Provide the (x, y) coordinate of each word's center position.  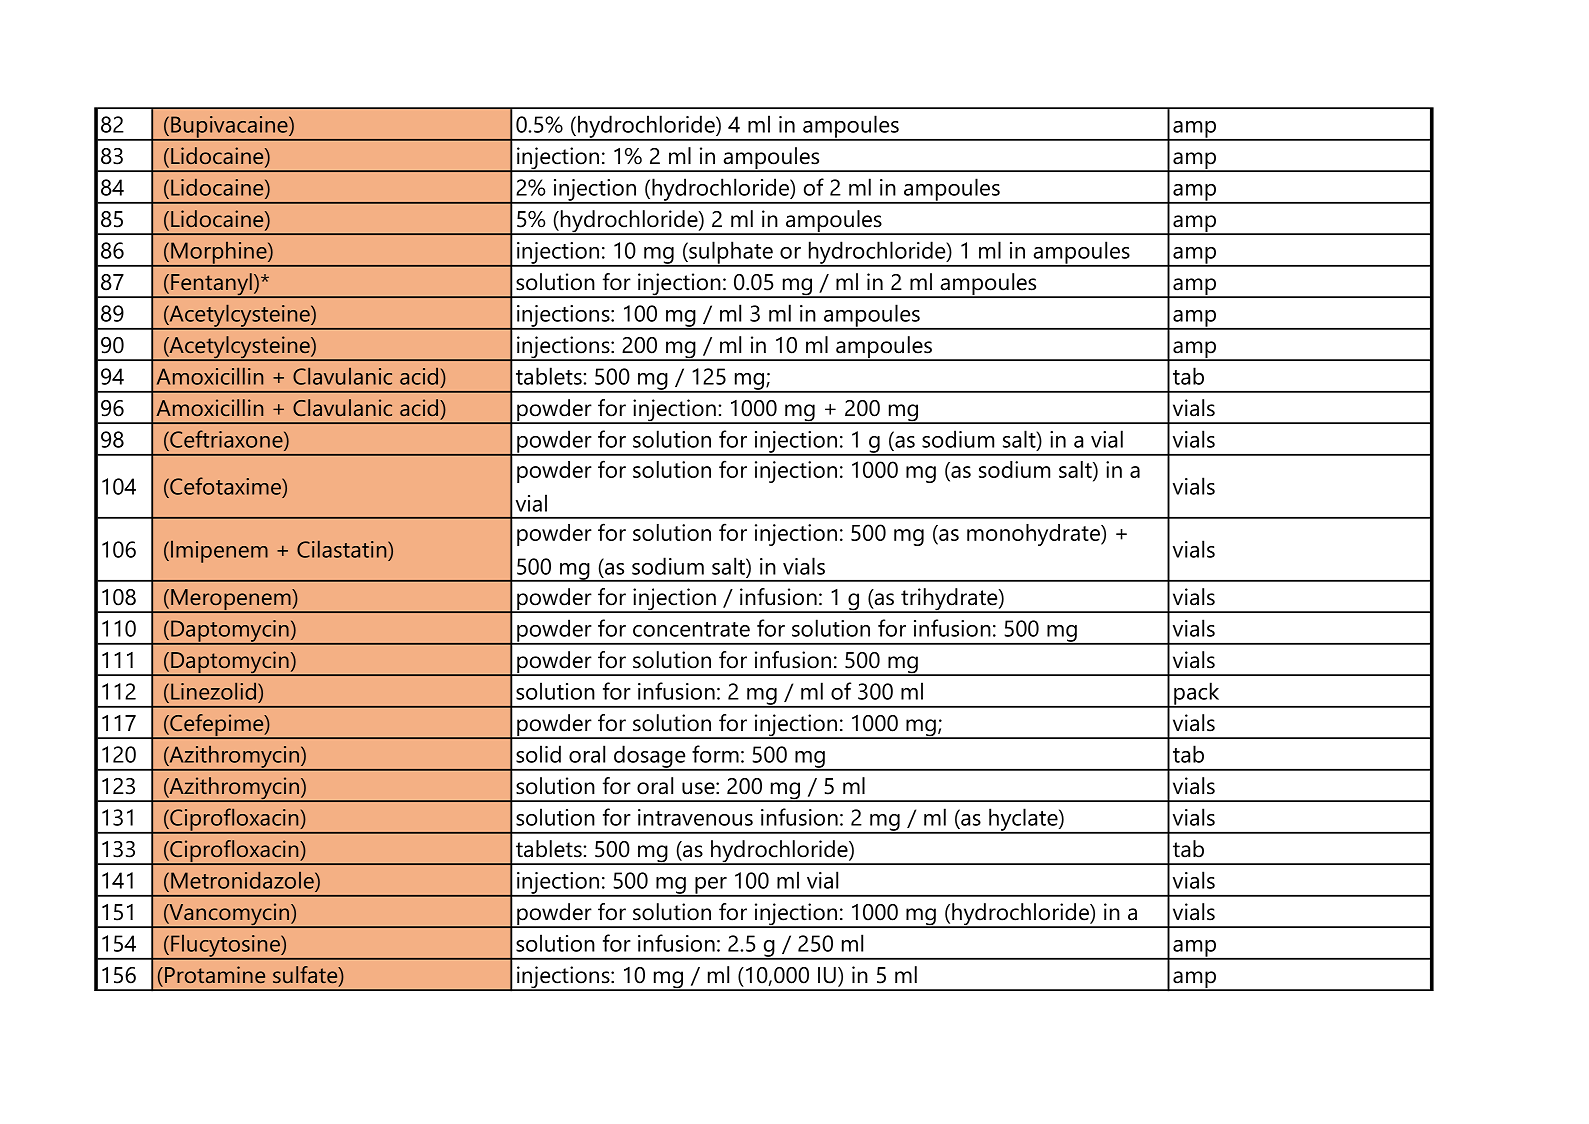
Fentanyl (211, 285)
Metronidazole (243, 880)
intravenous (695, 817)
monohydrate (1034, 535)
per (711, 886)
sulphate (731, 253)
